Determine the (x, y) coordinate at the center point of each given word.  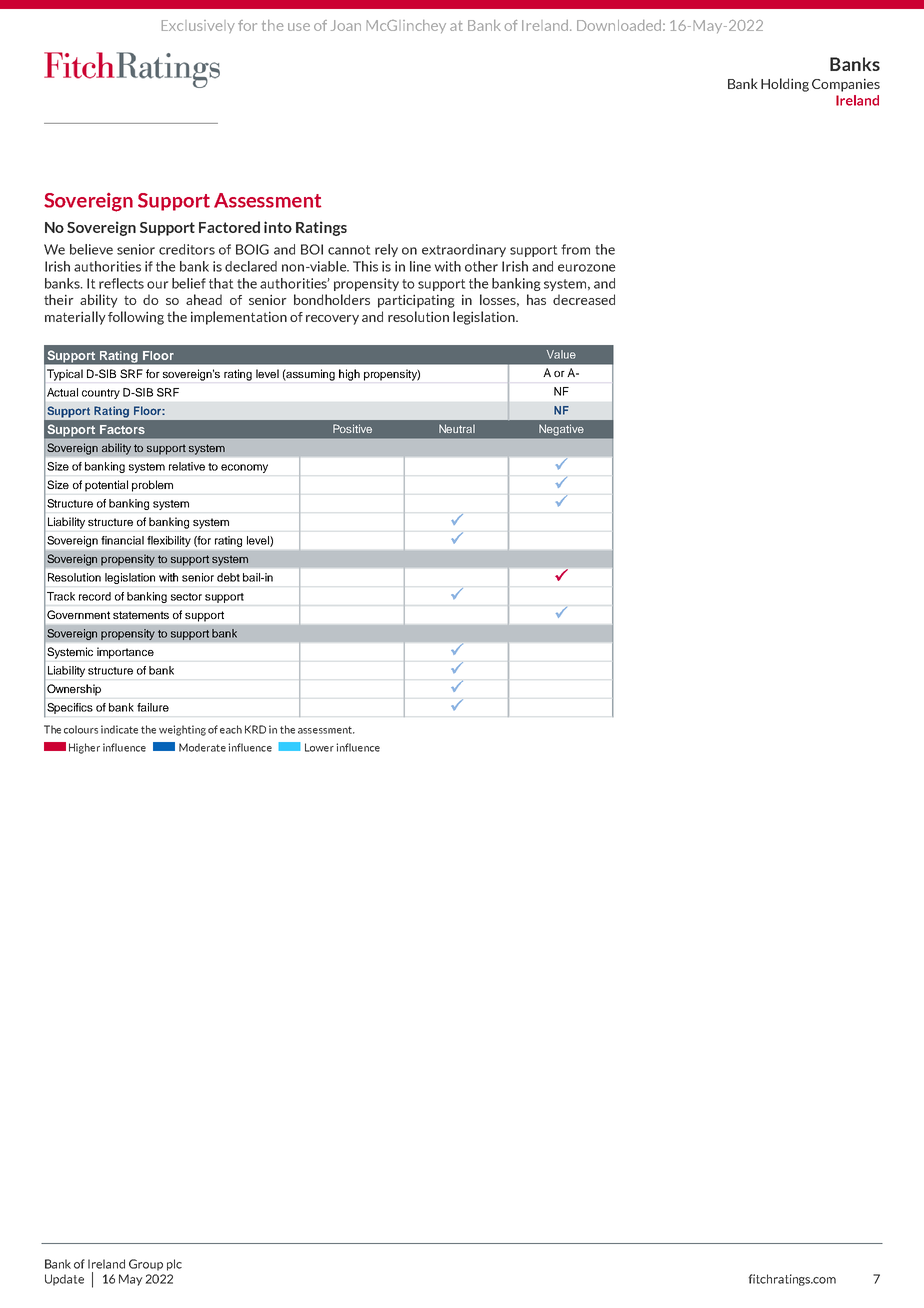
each (231, 729)
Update (64, 1280)
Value (561, 354)
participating (416, 301)
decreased (584, 299)
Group (146, 1265)
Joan (346, 25)
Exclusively (198, 26)
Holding (785, 85)
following (136, 318)
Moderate (202, 747)
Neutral (457, 428)
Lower (319, 747)
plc (174, 1265)
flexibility (169, 541)
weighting (182, 730)
